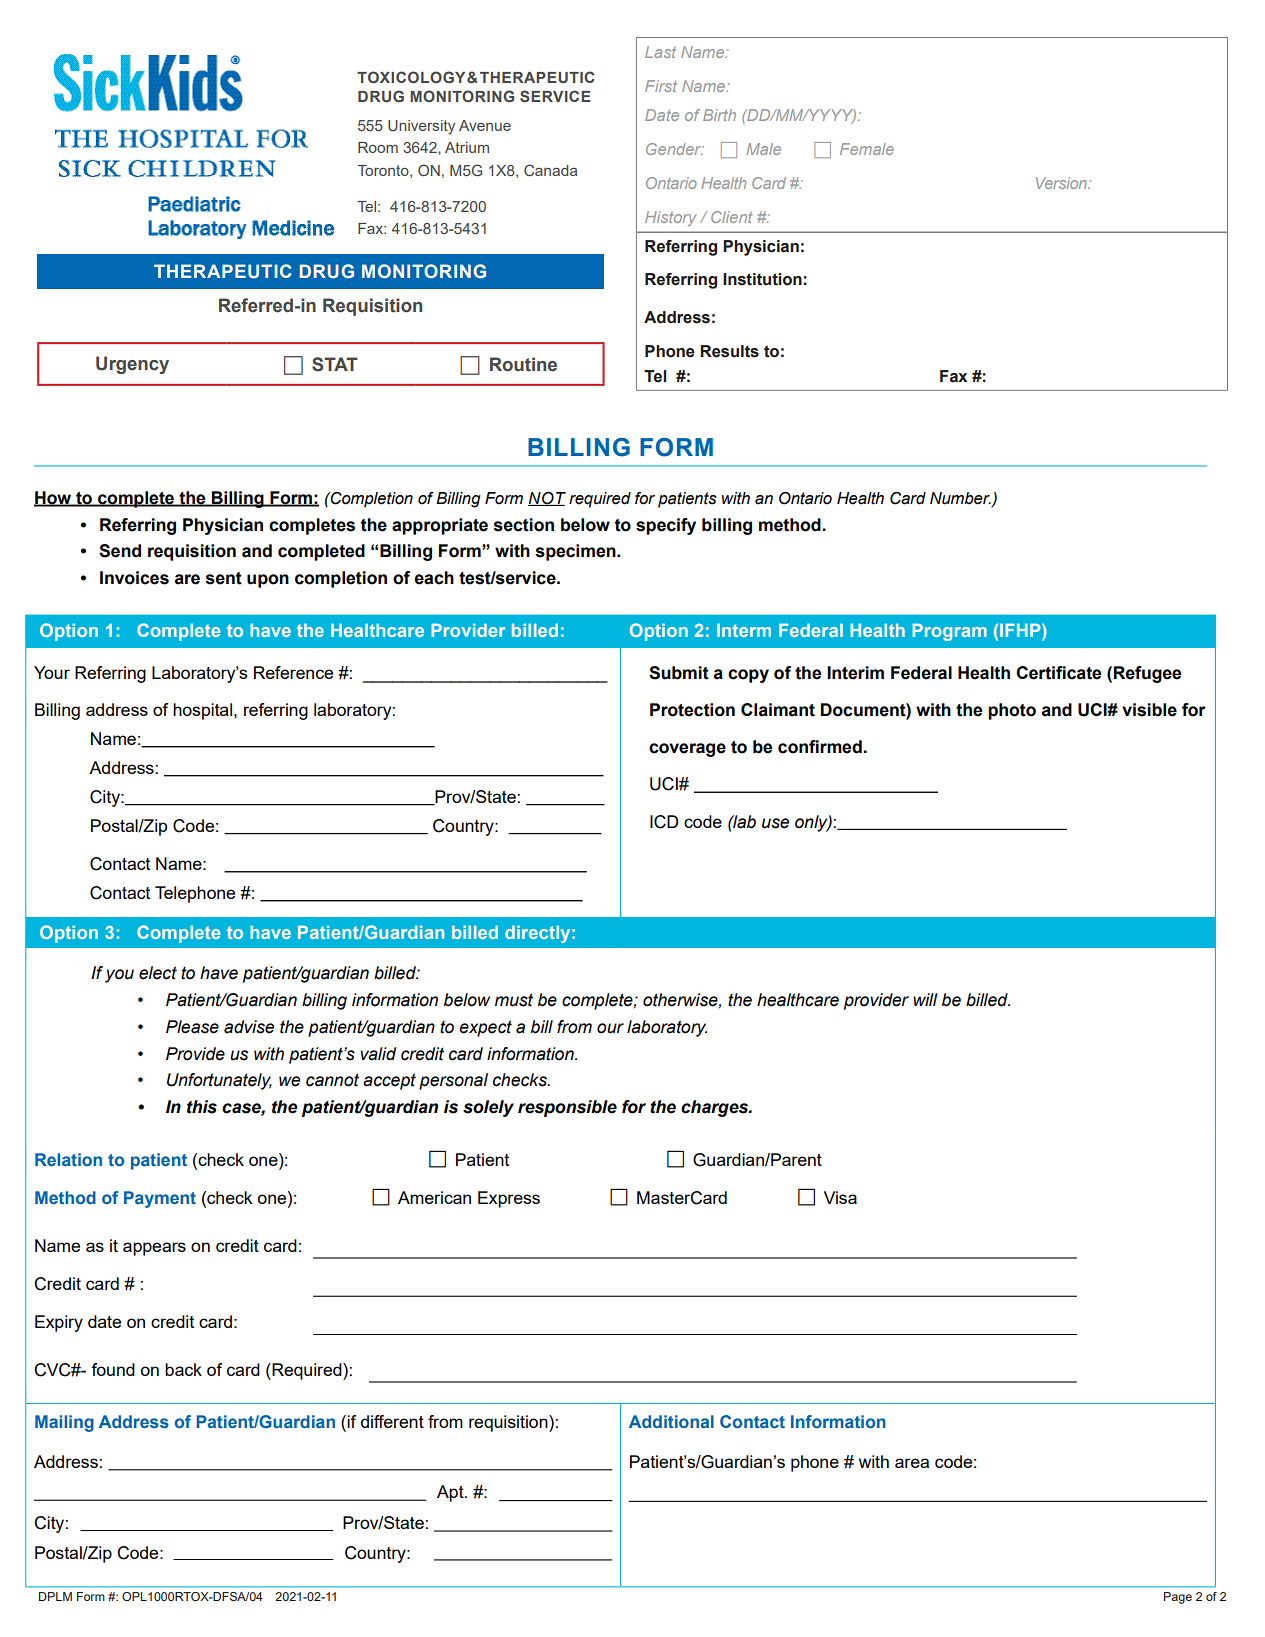 The image size is (1265, 1637). I want to click on Program, so click(949, 632).
